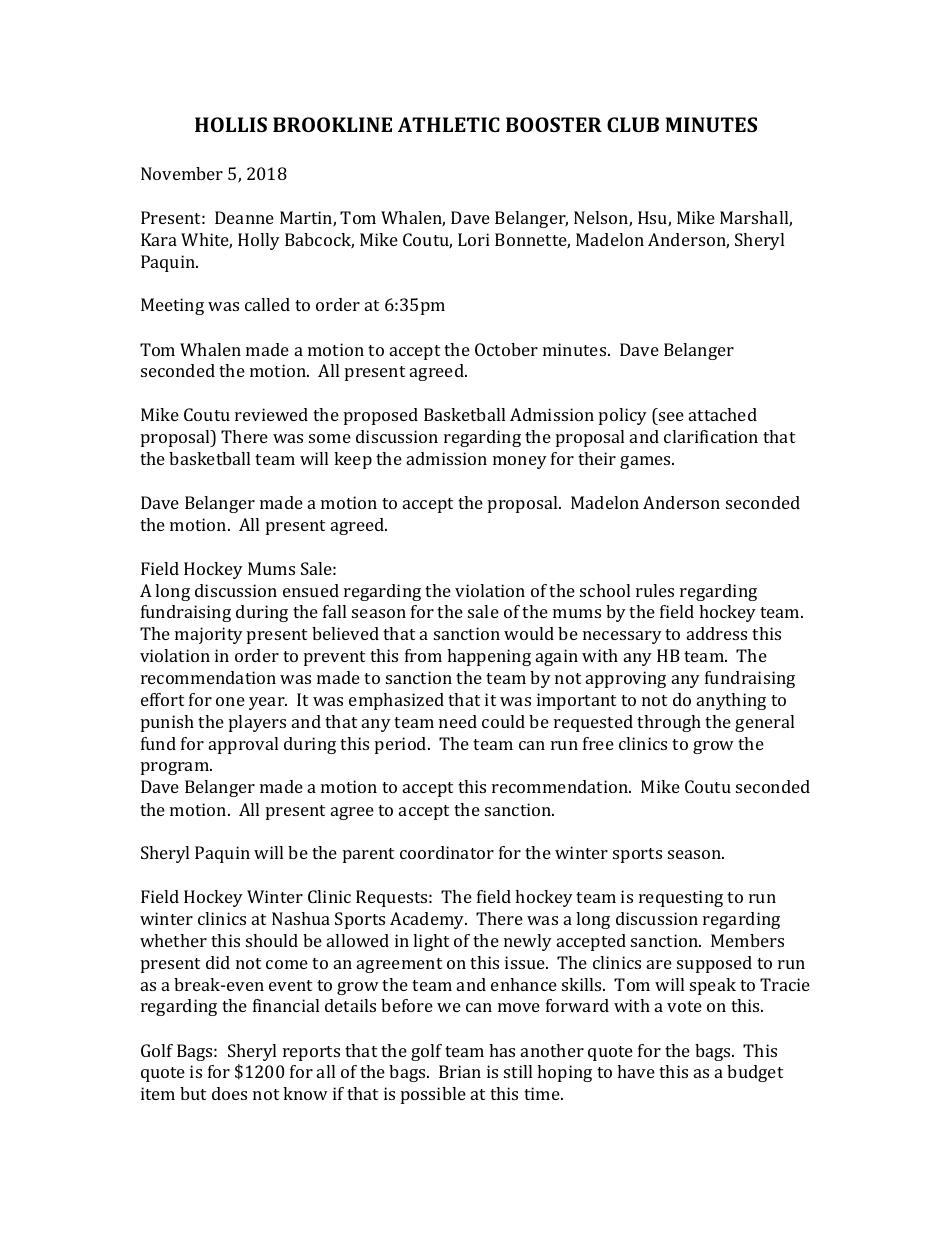 The height and width of the screenshot is (1233, 952). What do you see at coordinates (209, 635) in the screenshot?
I see `majority` at bounding box center [209, 635].
